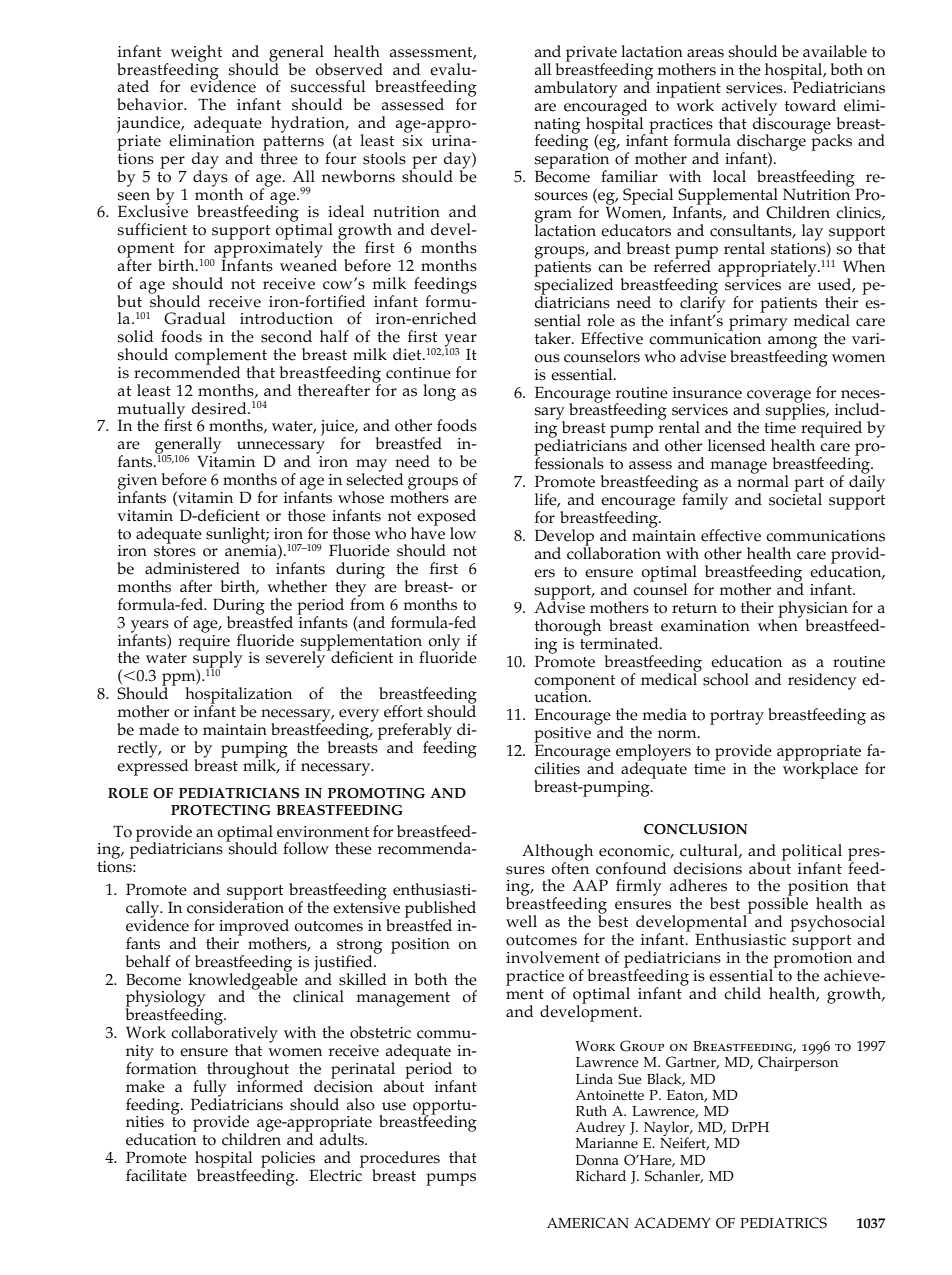  I want to click on weight, so click(196, 54).
